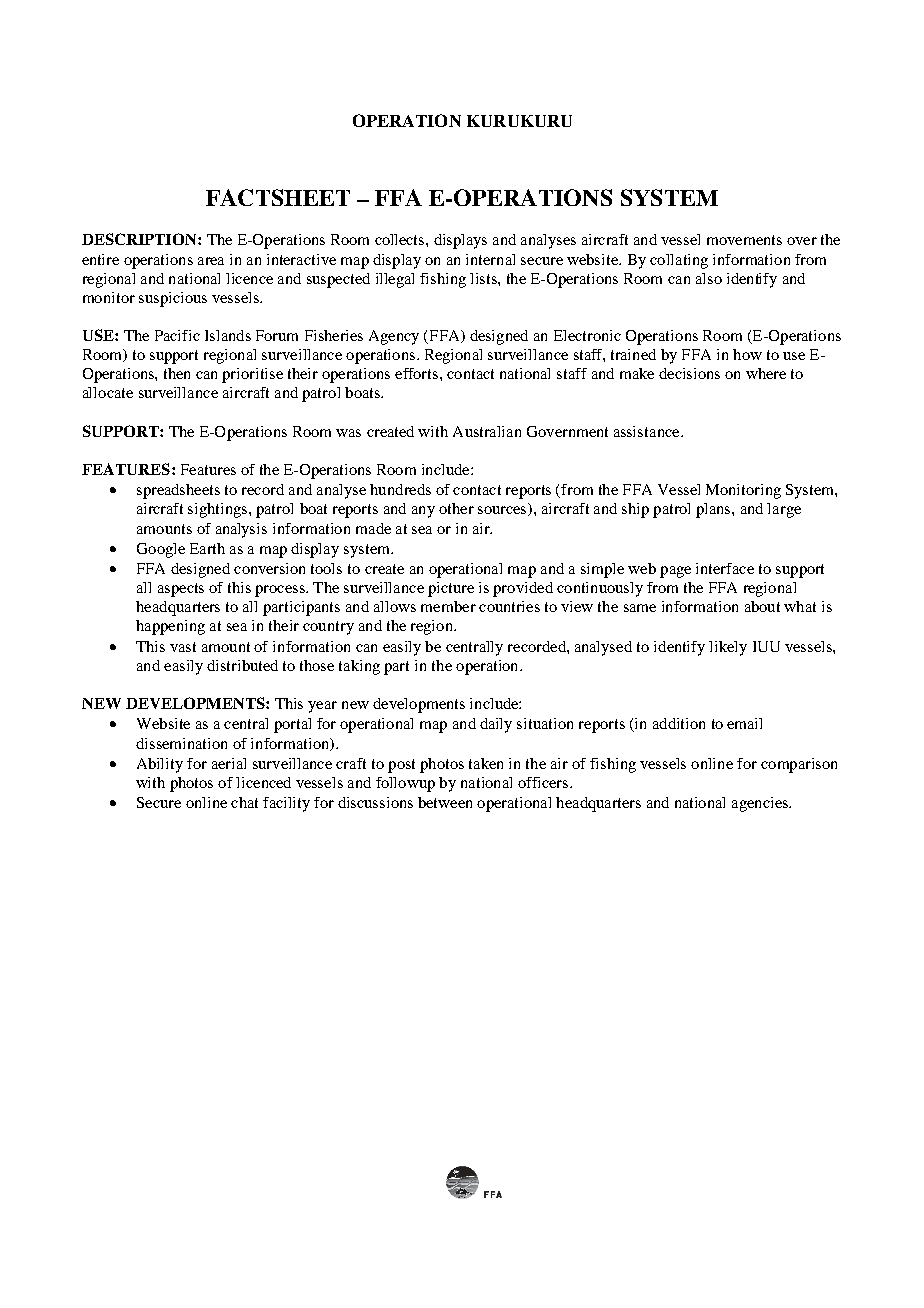 The width and height of the screenshot is (924, 1308). What do you see at coordinates (160, 765) in the screenshot?
I see `Ability` at bounding box center [160, 765].
